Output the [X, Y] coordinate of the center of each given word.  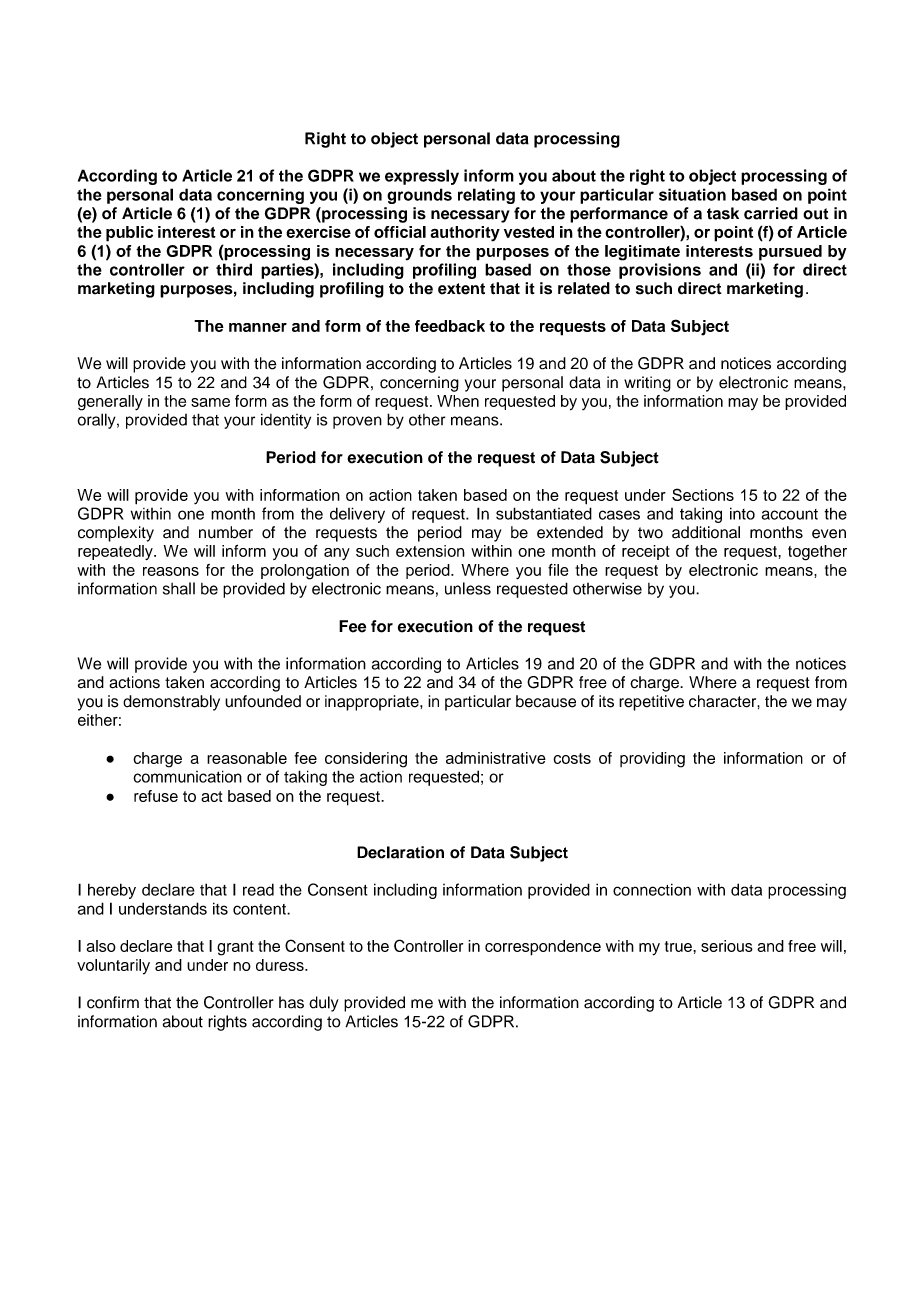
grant [235, 948]
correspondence [543, 948]
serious [727, 946]
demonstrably [171, 703]
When [458, 401]
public [129, 234]
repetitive [651, 703]
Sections [703, 494]
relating [486, 196]
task [723, 213]
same [210, 402]
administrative [496, 758]
